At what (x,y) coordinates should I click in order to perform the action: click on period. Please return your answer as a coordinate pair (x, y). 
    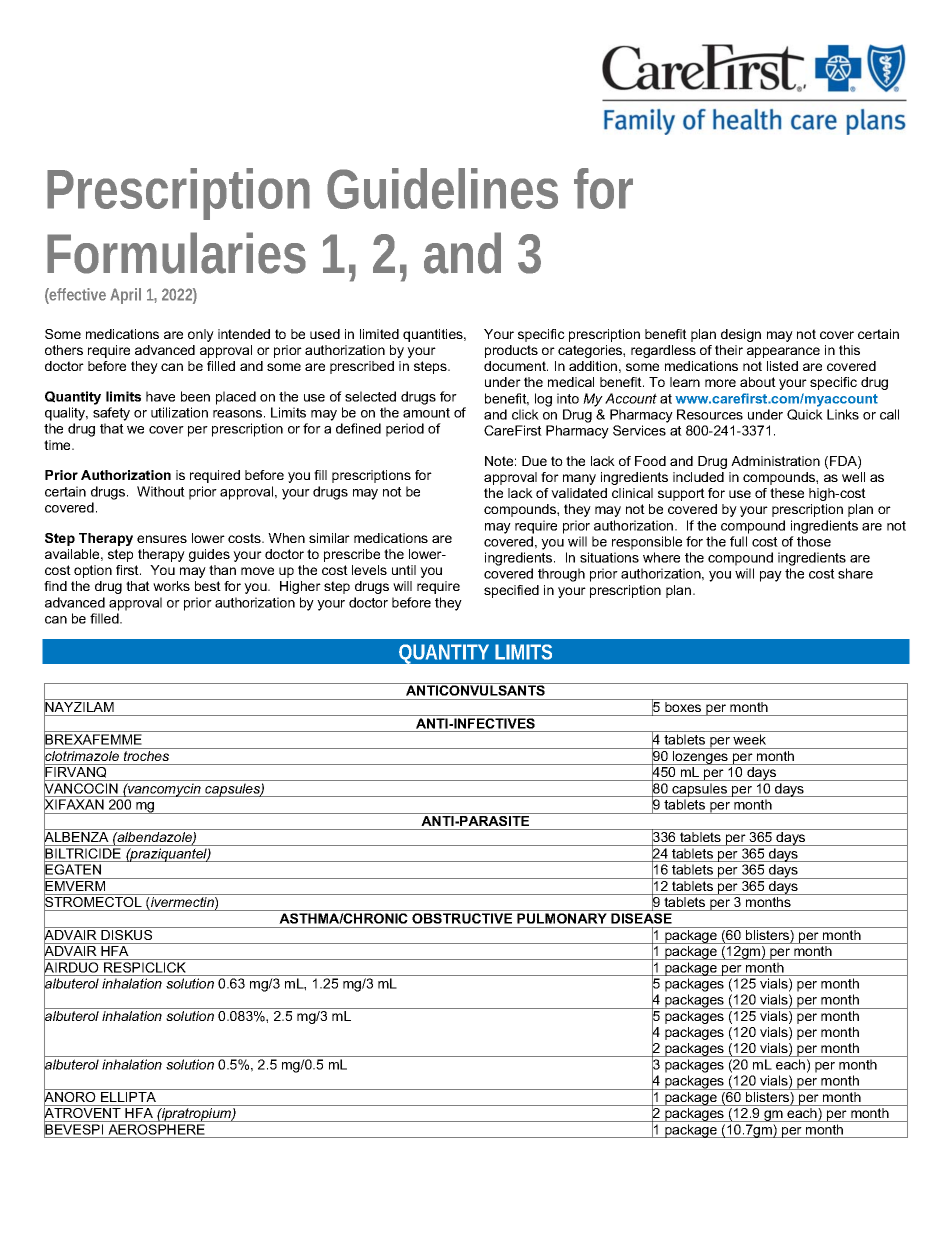
    Looking at the image, I should click on (405, 430).
